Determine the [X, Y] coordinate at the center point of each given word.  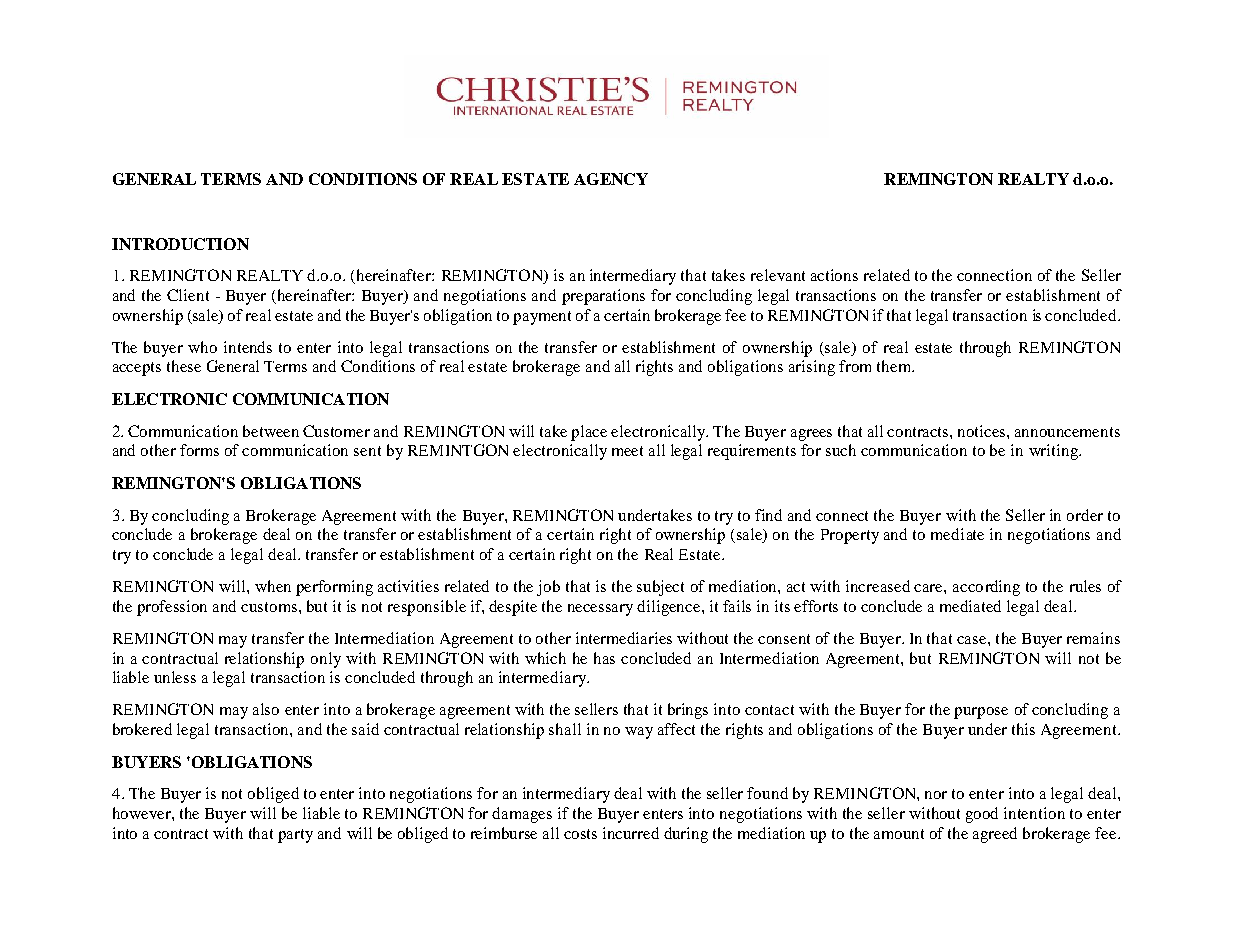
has [604, 658]
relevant [778, 275]
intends [248, 347]
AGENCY [611, 179]
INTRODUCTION [180, 244]
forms [199, 450]
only [326, 660]
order [1085, 515]
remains [1093, 638]
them [895, 366]
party [295, 836]
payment [542, 318]
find [768, 515]
